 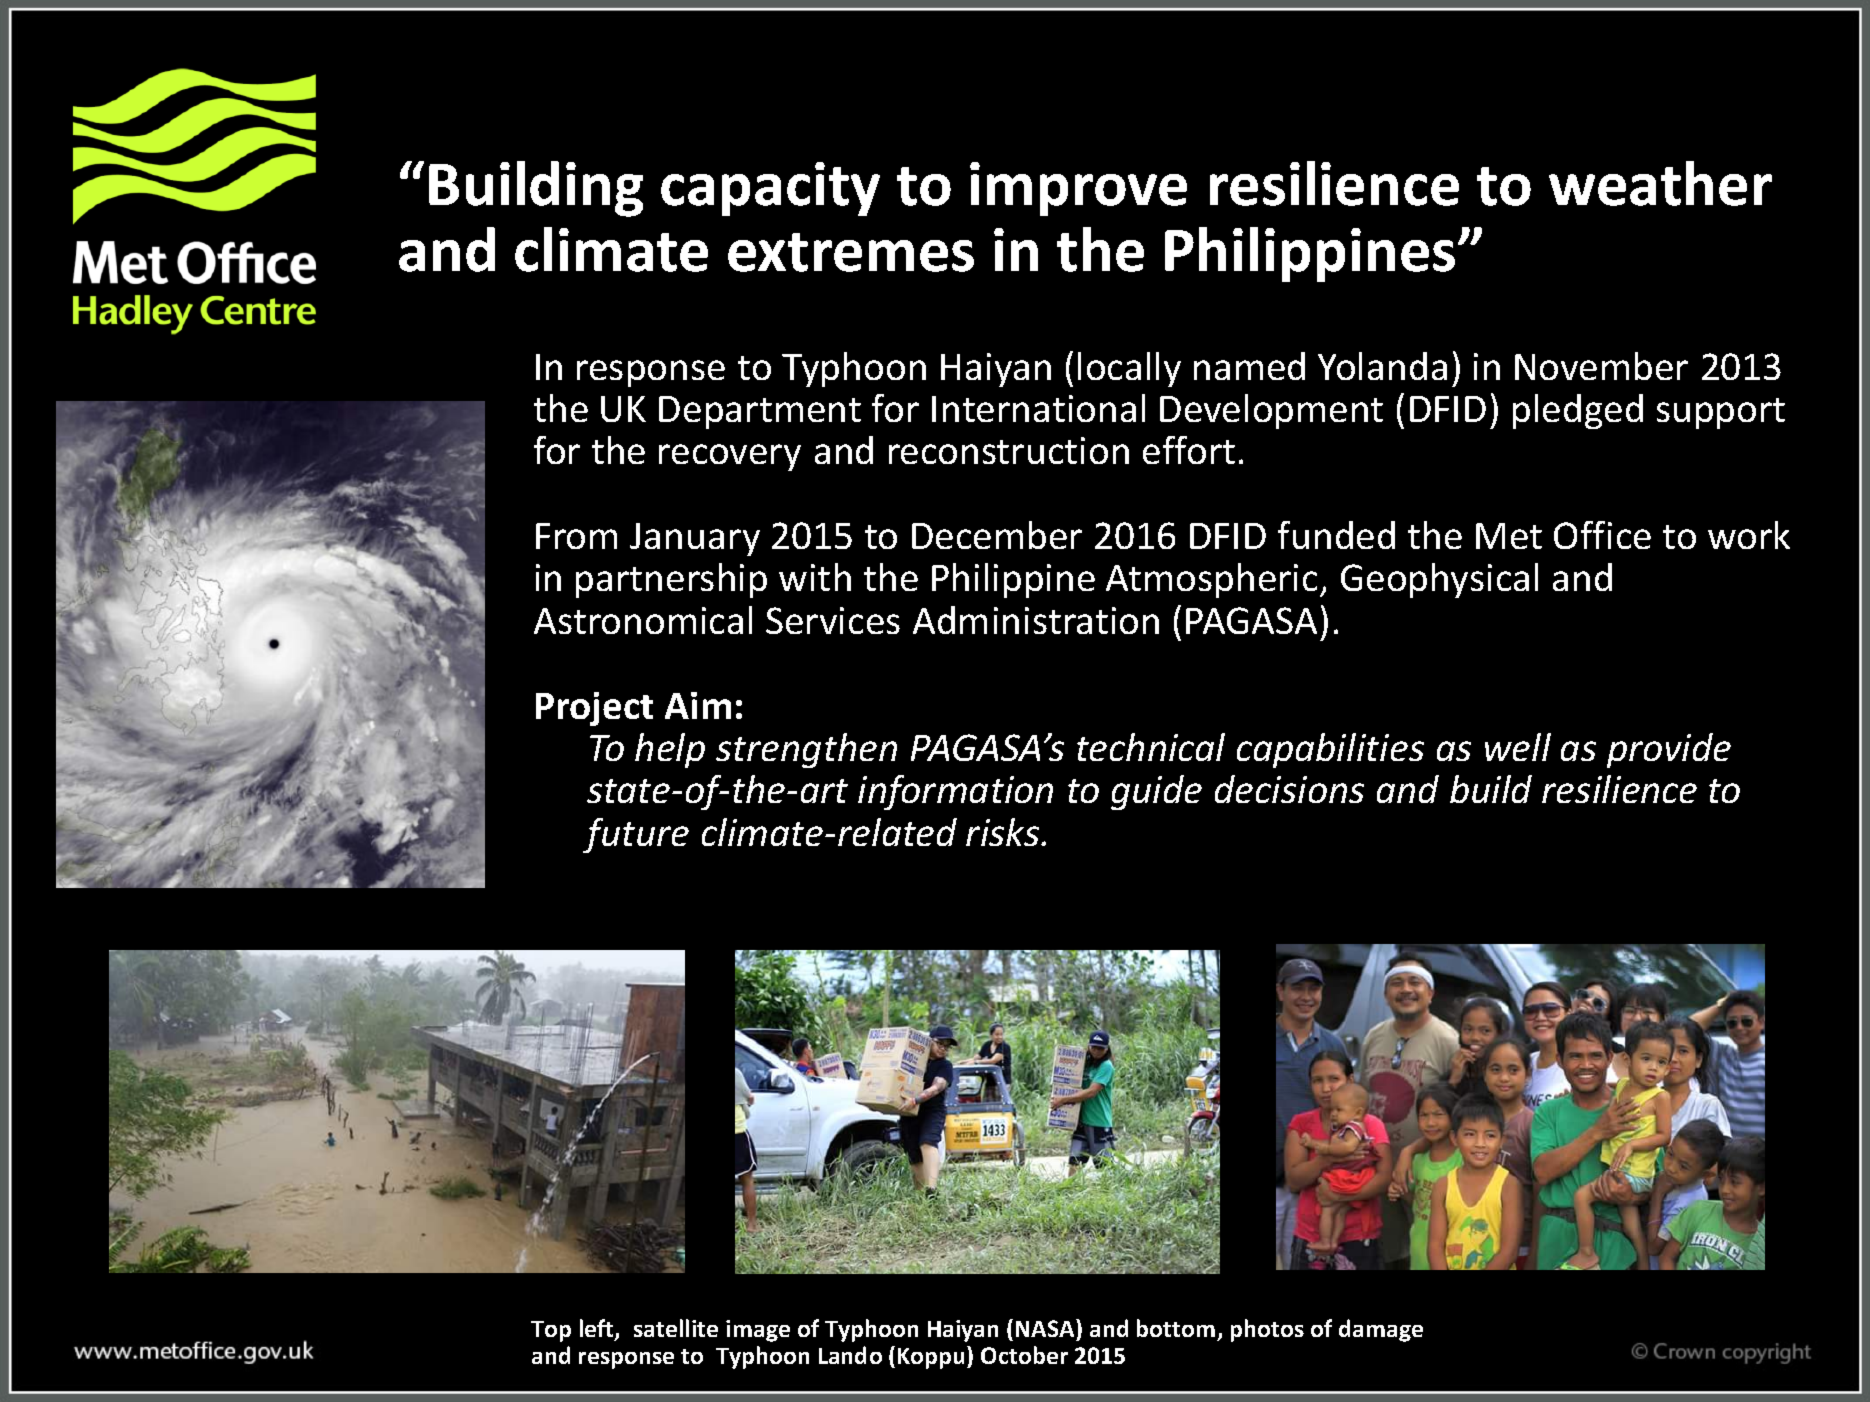 What do you see at coordinates (670, 750) in the screenshot?
I see `help` at bounding box center [670, 750].
